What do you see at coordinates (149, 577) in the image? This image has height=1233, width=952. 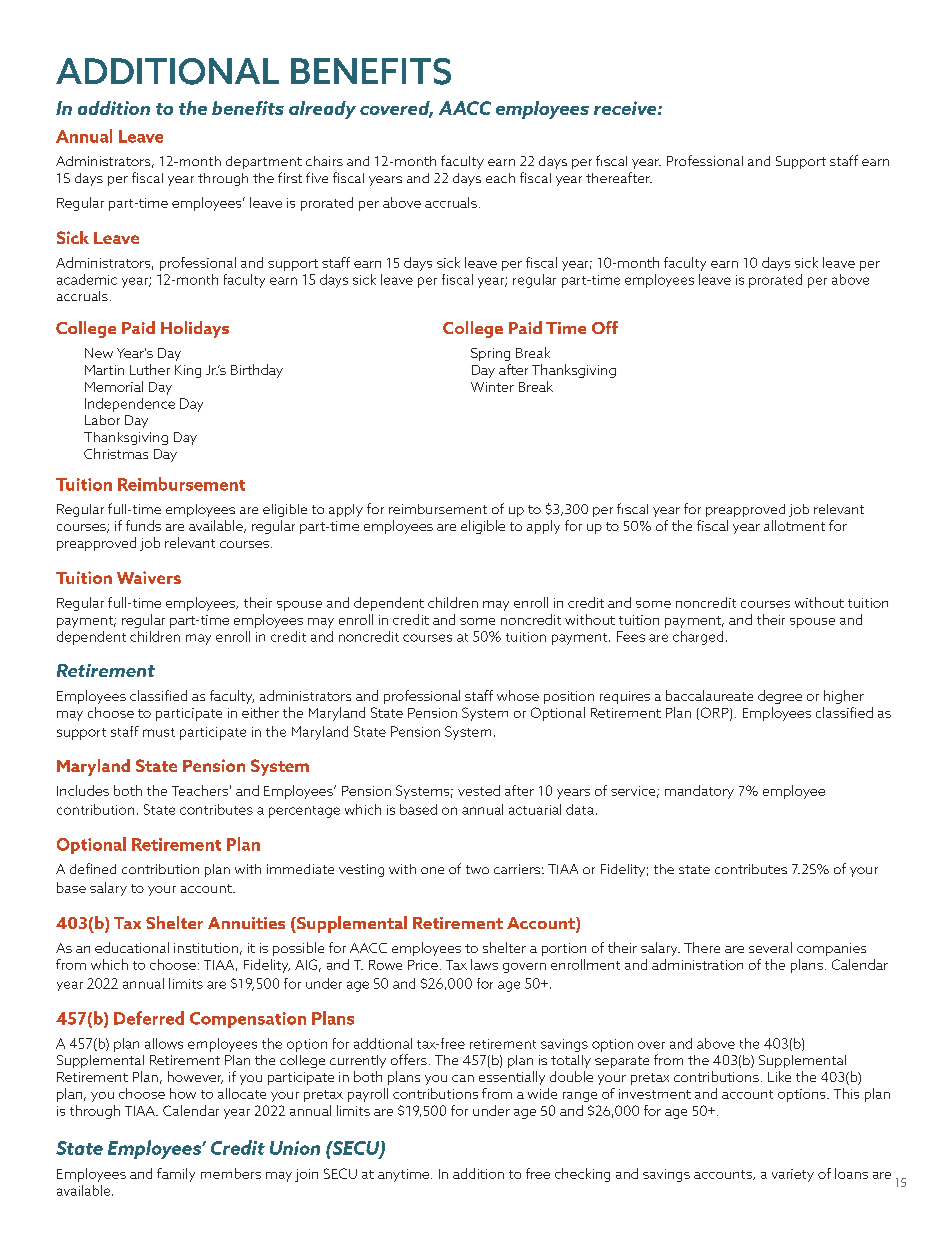 I see `Waivers` at bounding box center [149, 577].
